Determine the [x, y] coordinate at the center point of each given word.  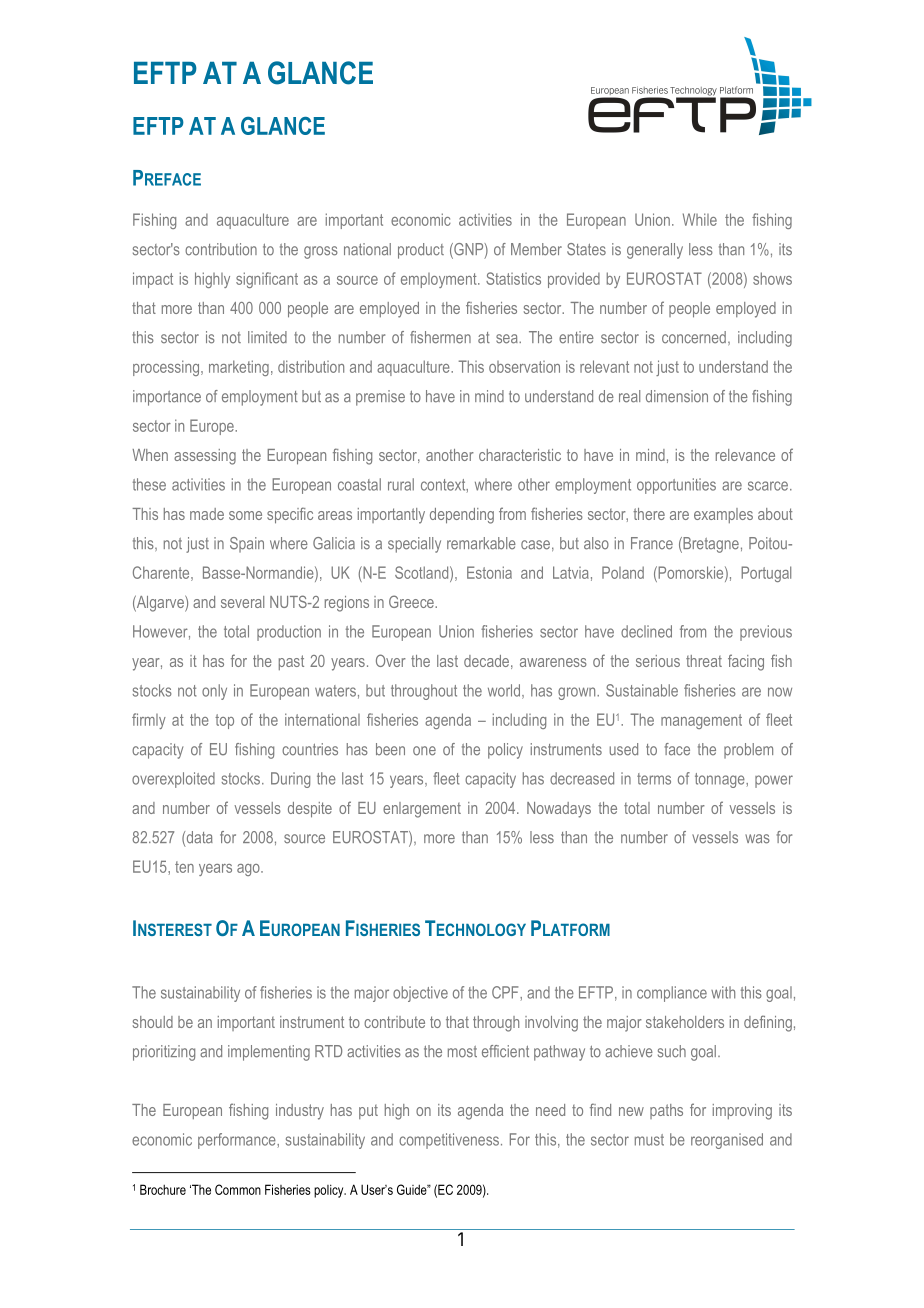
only [214, 692]
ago [249, 870]
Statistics [513, 278]
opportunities [676, 486]
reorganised [727, 1141]
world [504, 690]
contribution [221, 249]
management [701, 721]
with [723, 992]
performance [238, 1141]
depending [462, 516]
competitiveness [449, 1141]
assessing [205, 457]
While [700, 219]
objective [420, 994]
